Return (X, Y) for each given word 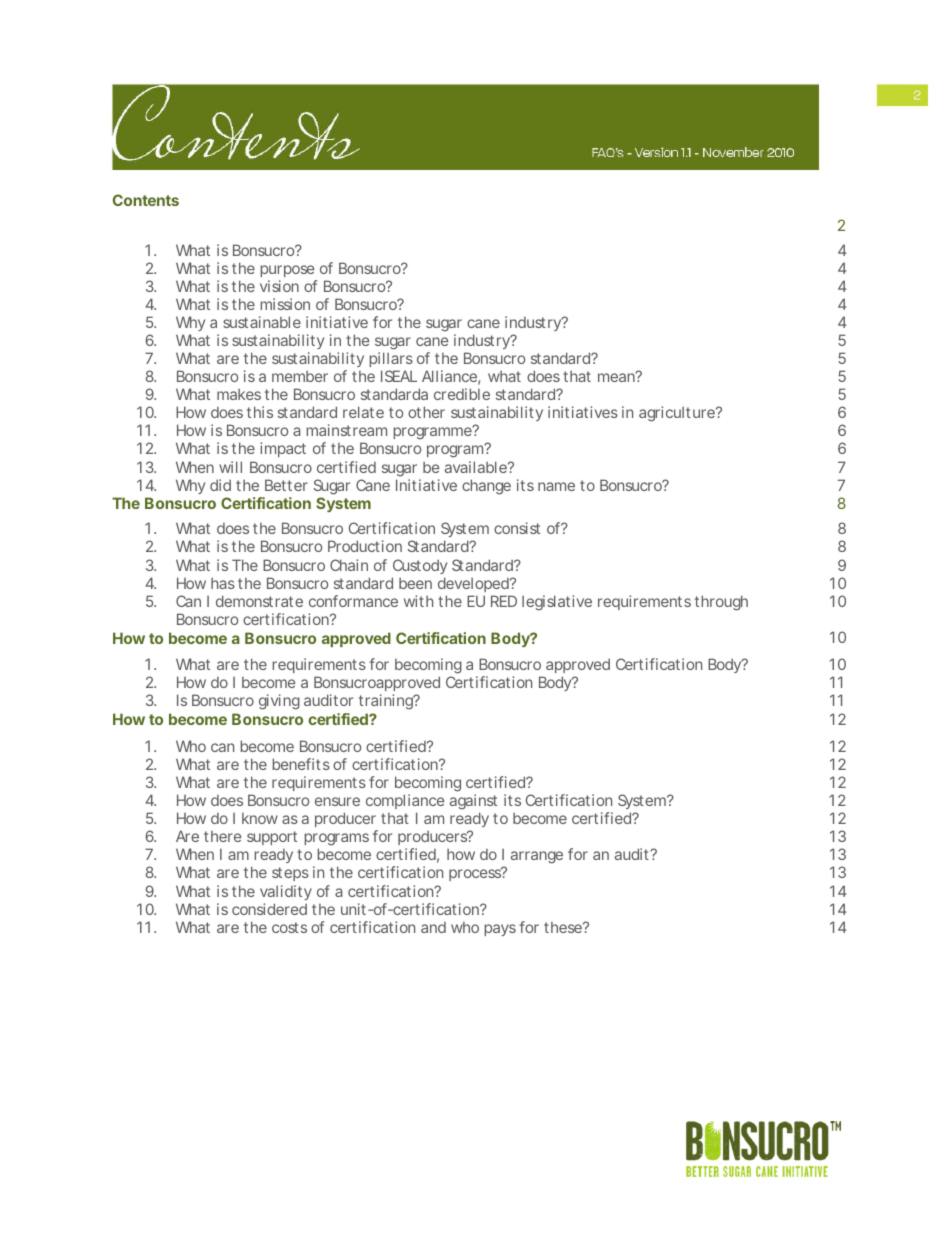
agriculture (678, 414)
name (556, 486)
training (387, 702)
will (230, 467)
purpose (287, 271)
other (426, 412)
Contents (146, 200)
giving (279, 702)
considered (269, 909)
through (721, 603)
